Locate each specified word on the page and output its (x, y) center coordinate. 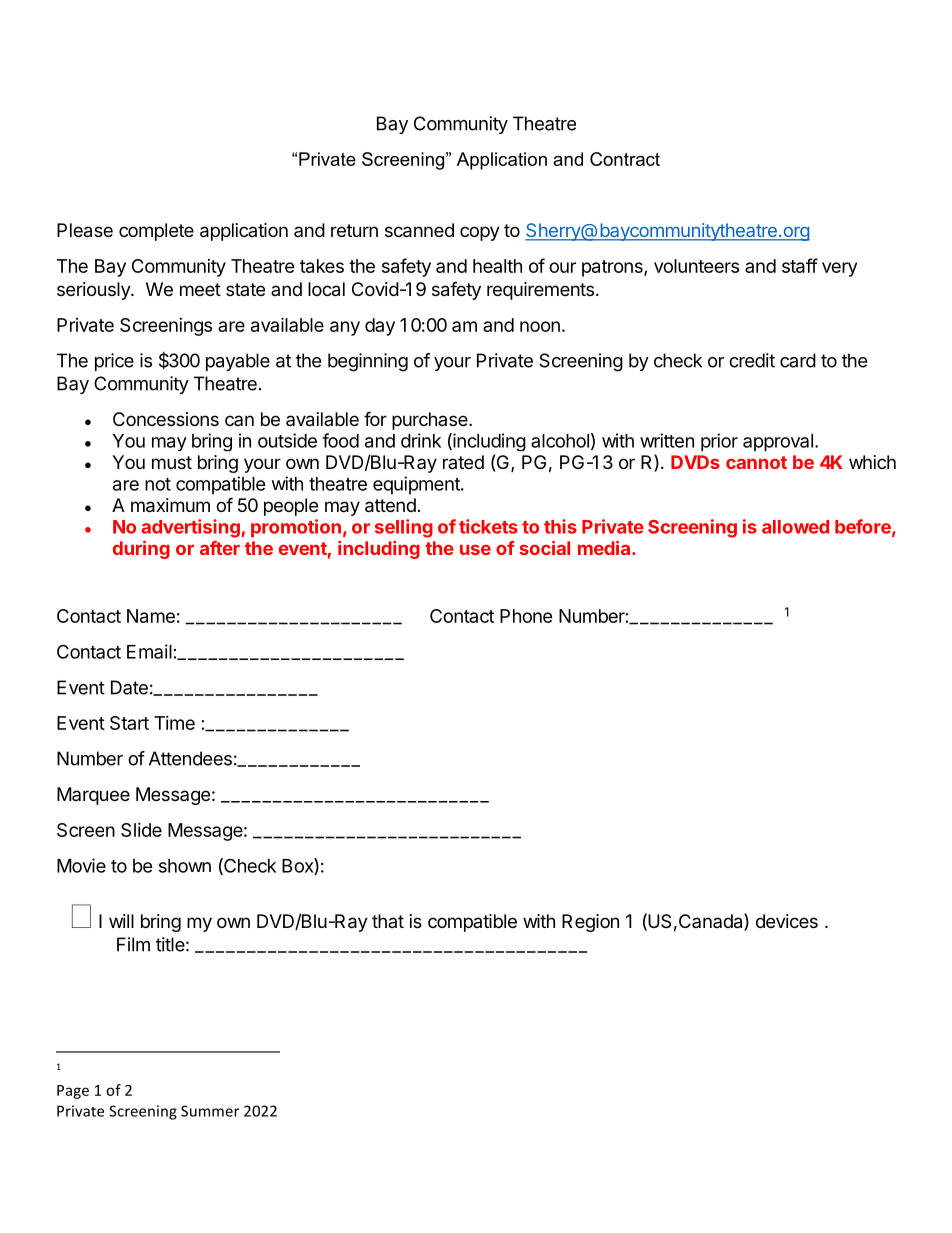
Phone (526, 616)
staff (800, 265)
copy (480, 233)
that (388, 921)
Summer (210, 1111)
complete (156, 232)
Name (151, 616)
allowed (795, 527)
